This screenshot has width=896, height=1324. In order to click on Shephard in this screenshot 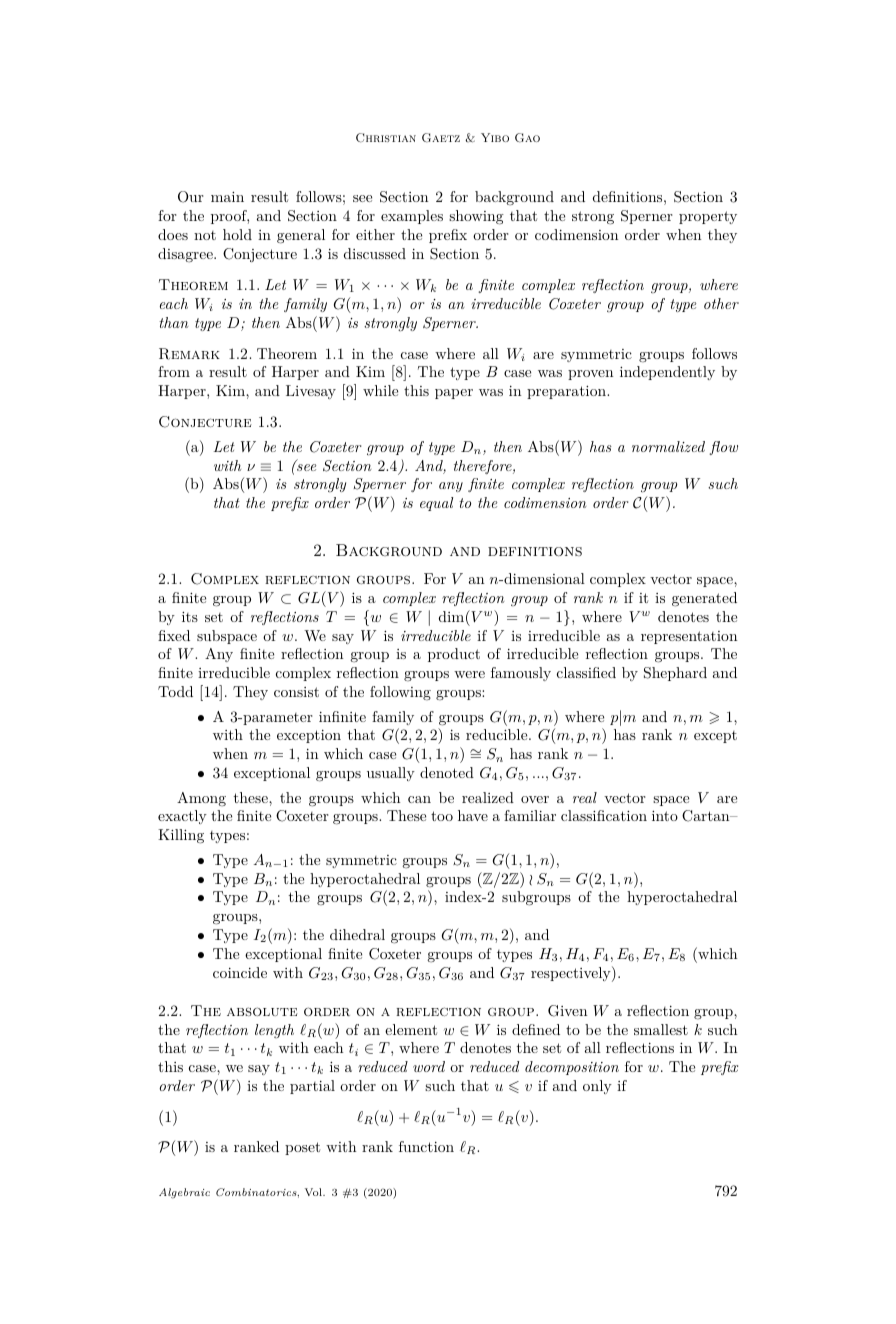, I will do `click(675, 674)`.
